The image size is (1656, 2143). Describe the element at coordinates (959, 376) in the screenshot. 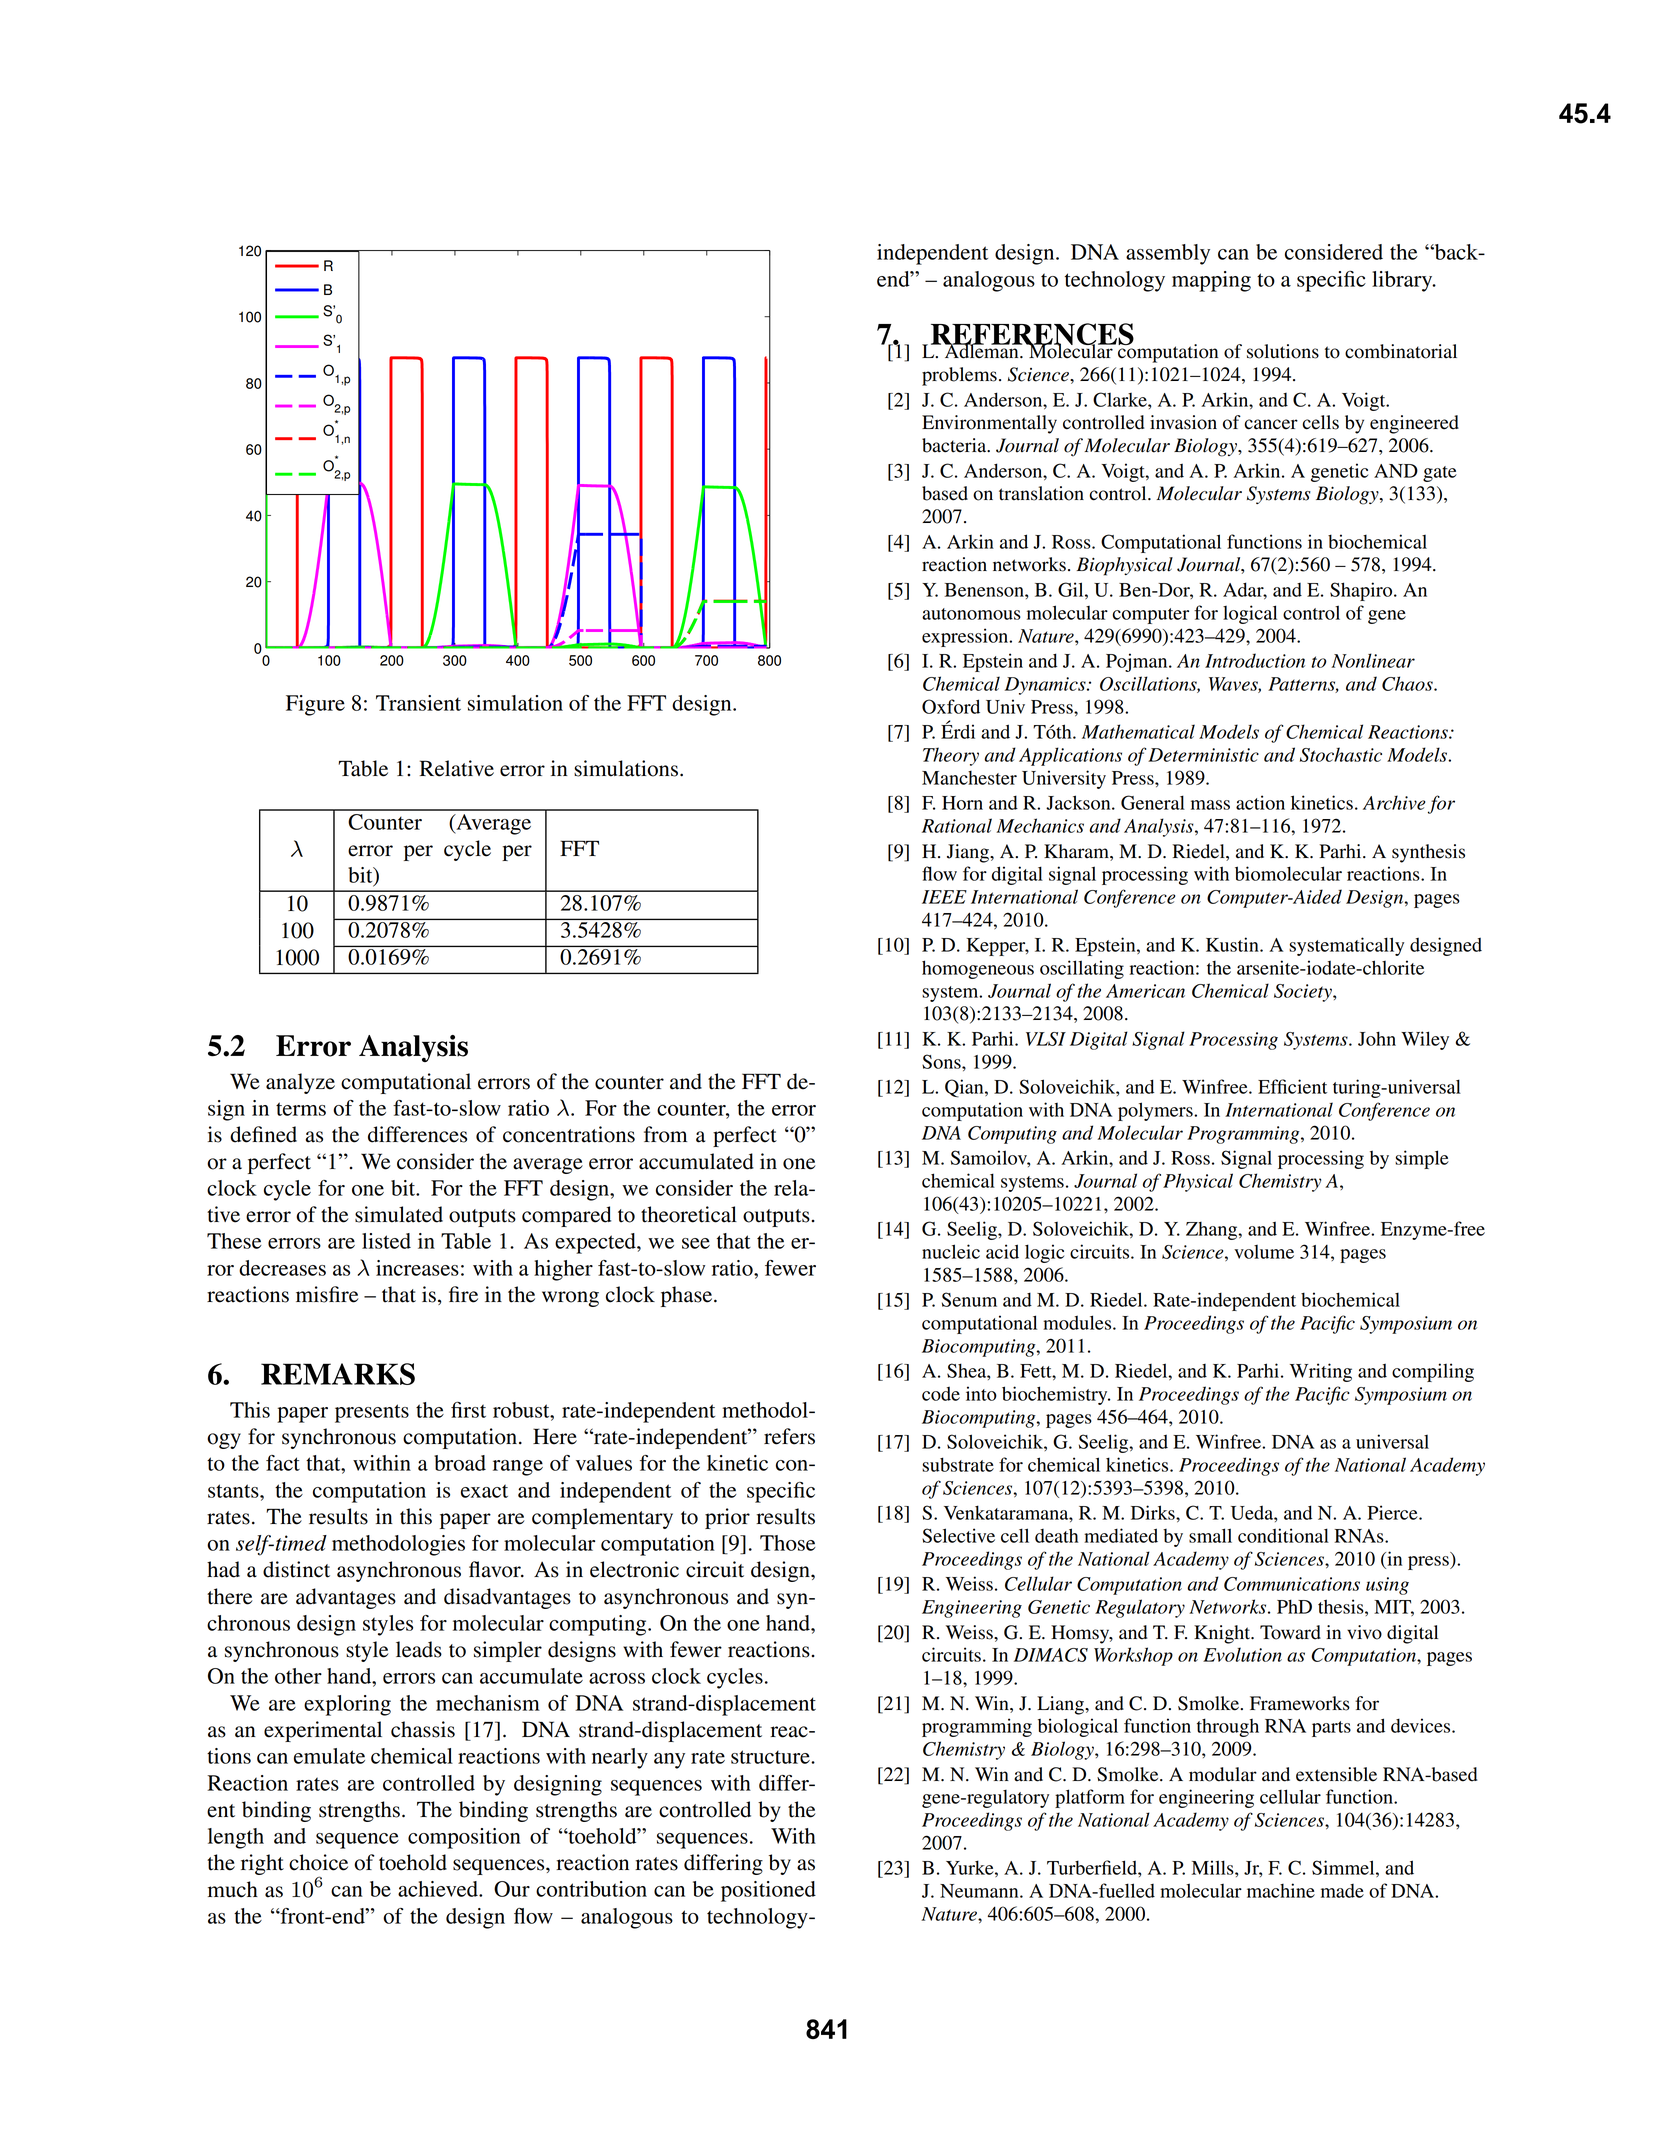

I see `problems` at that location.
